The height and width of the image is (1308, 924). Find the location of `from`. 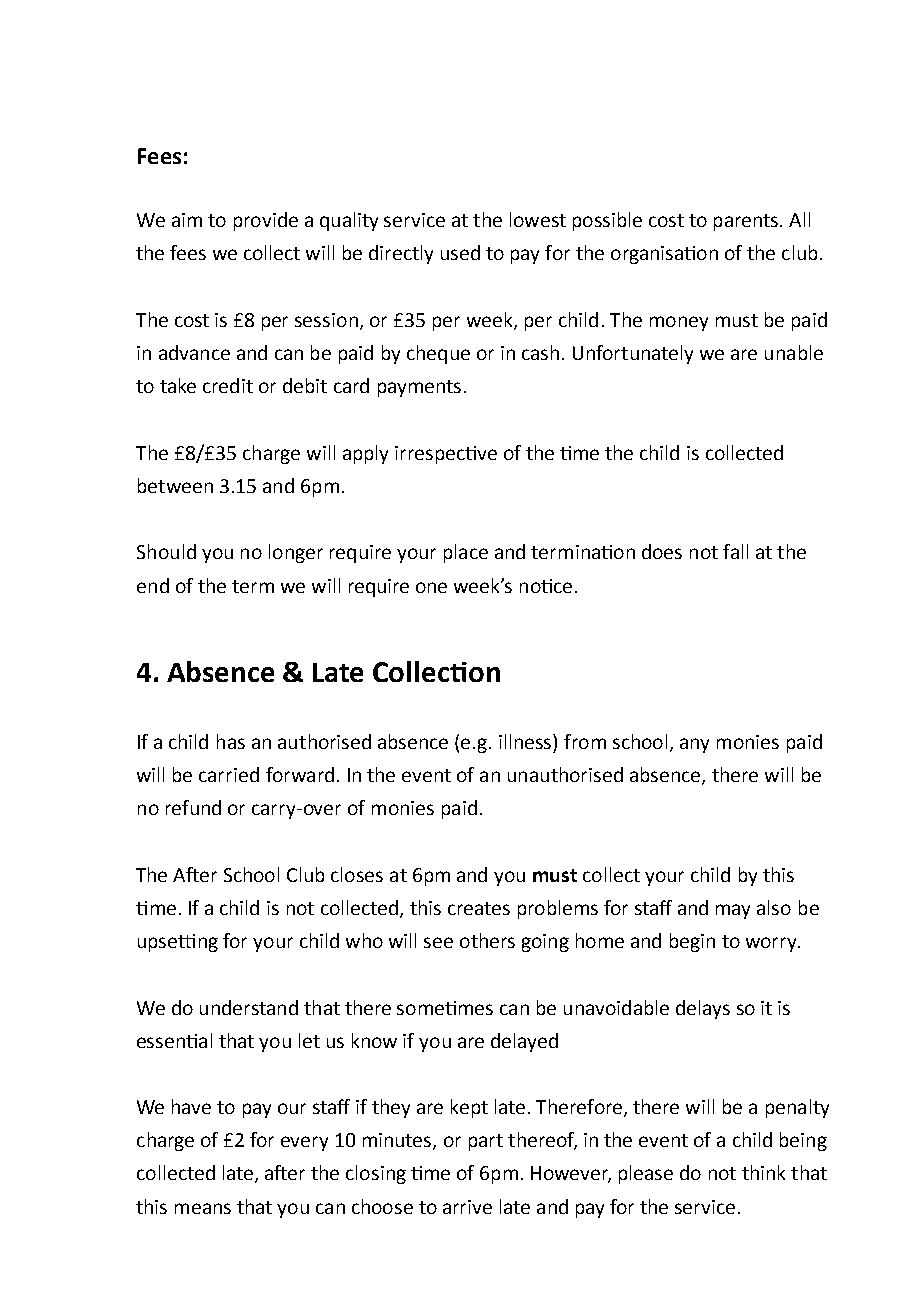

from is located at coordinates (585, 741).
